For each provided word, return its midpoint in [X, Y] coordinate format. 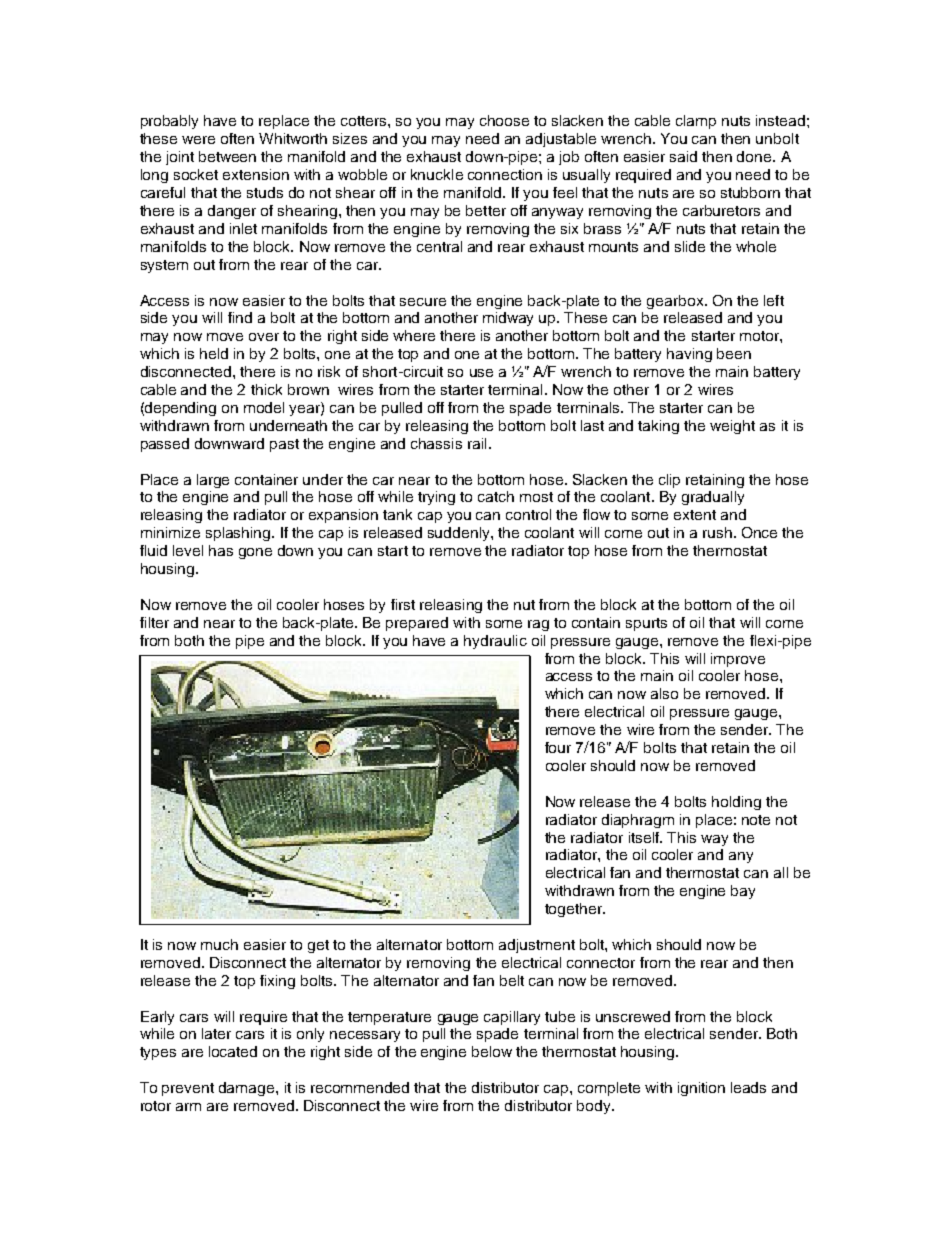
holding [736, 803]
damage [248, 1089]
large [213, 481]
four [558, 747]
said [683, 156]
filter [154, 622]
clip [669, 481]
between [227, 156]
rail [477, 443]
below [492, 1051]
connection [505, 174]
